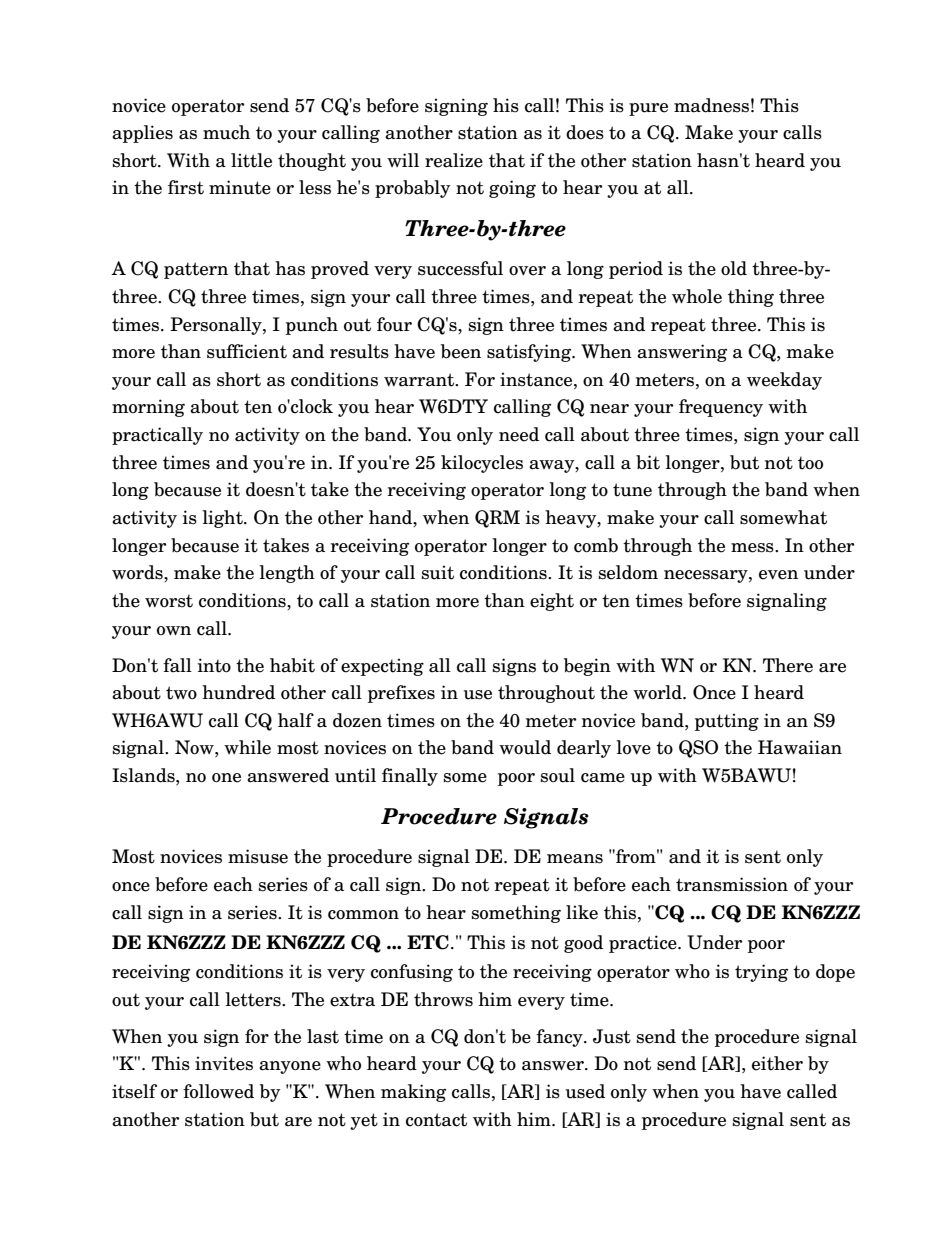 This image has height=1233, width=952. I want to click on would, so click(525, 747).
